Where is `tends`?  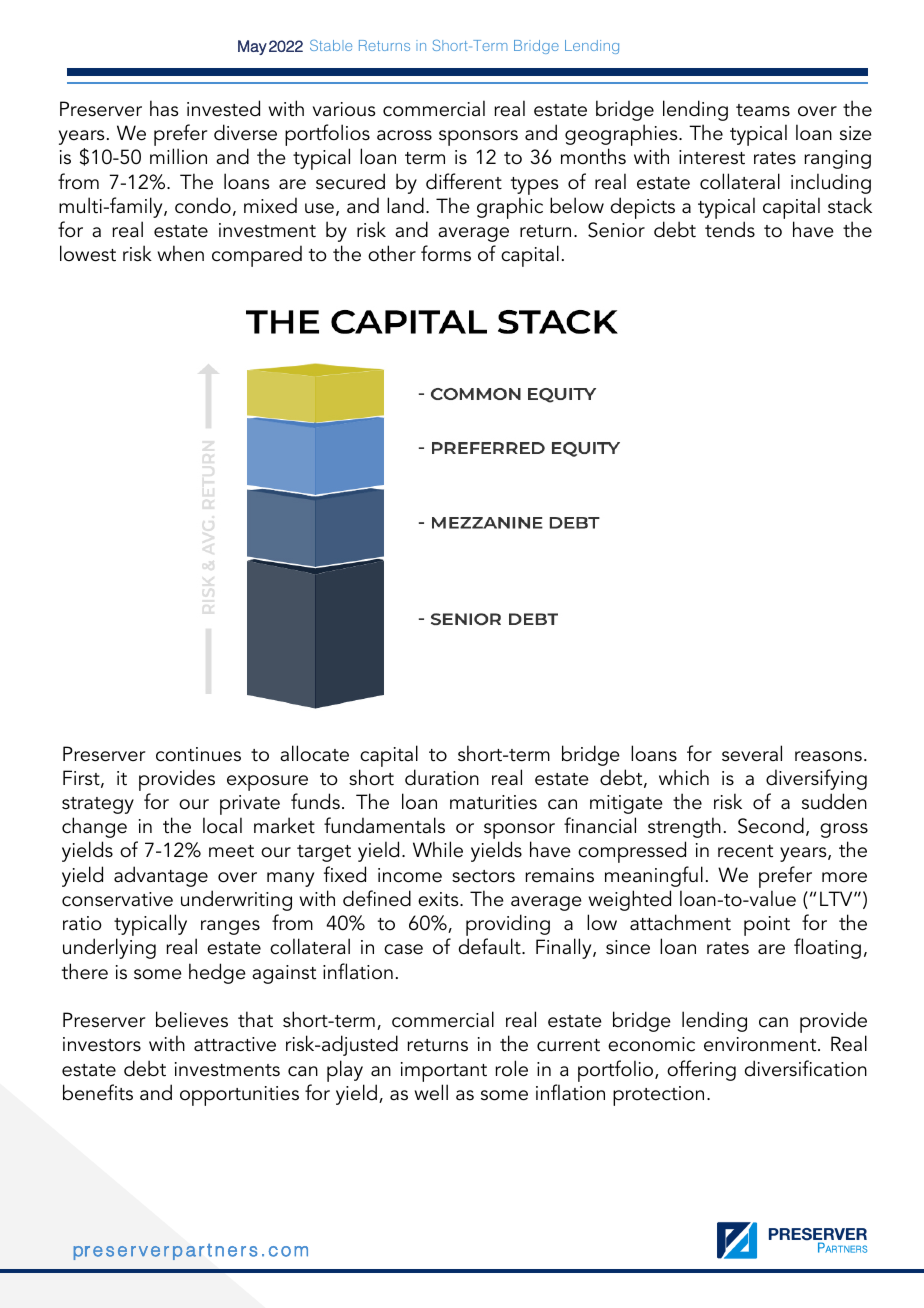
tends is located at coordinates (730, 229).
